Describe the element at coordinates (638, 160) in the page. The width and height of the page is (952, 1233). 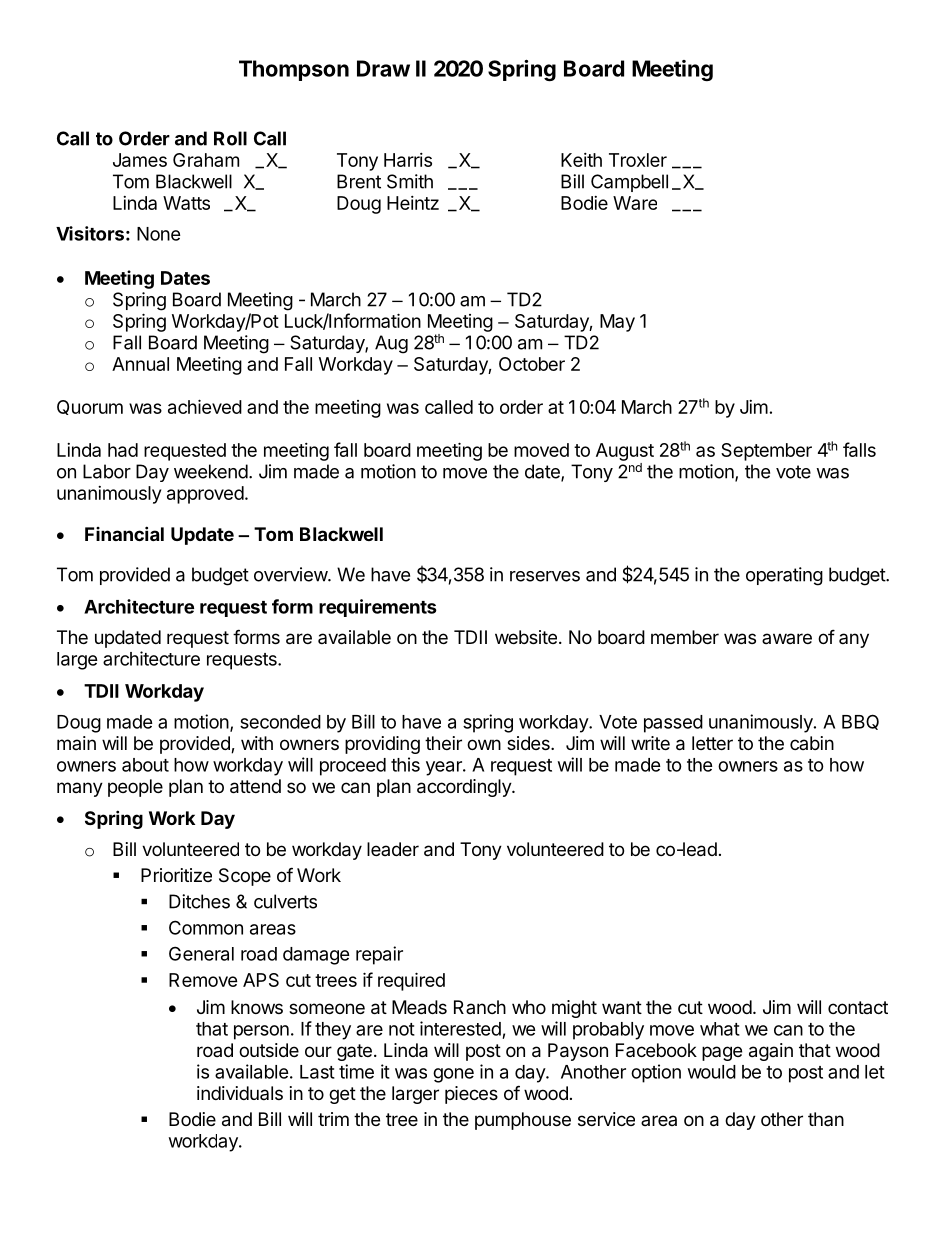
I see `Troxler` at that location.
